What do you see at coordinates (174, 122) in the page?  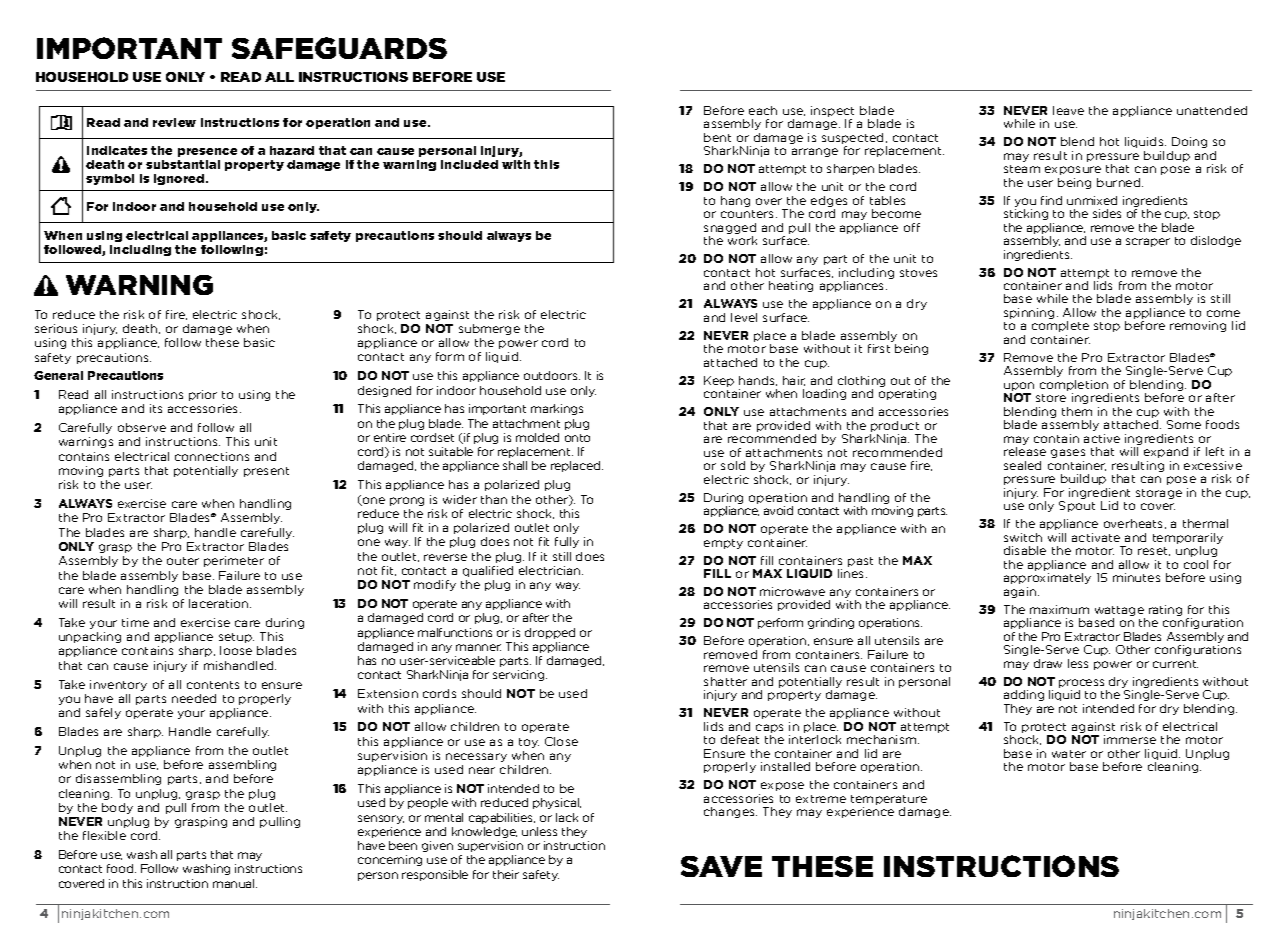 I see `review` at bounding box center [174, 122].
